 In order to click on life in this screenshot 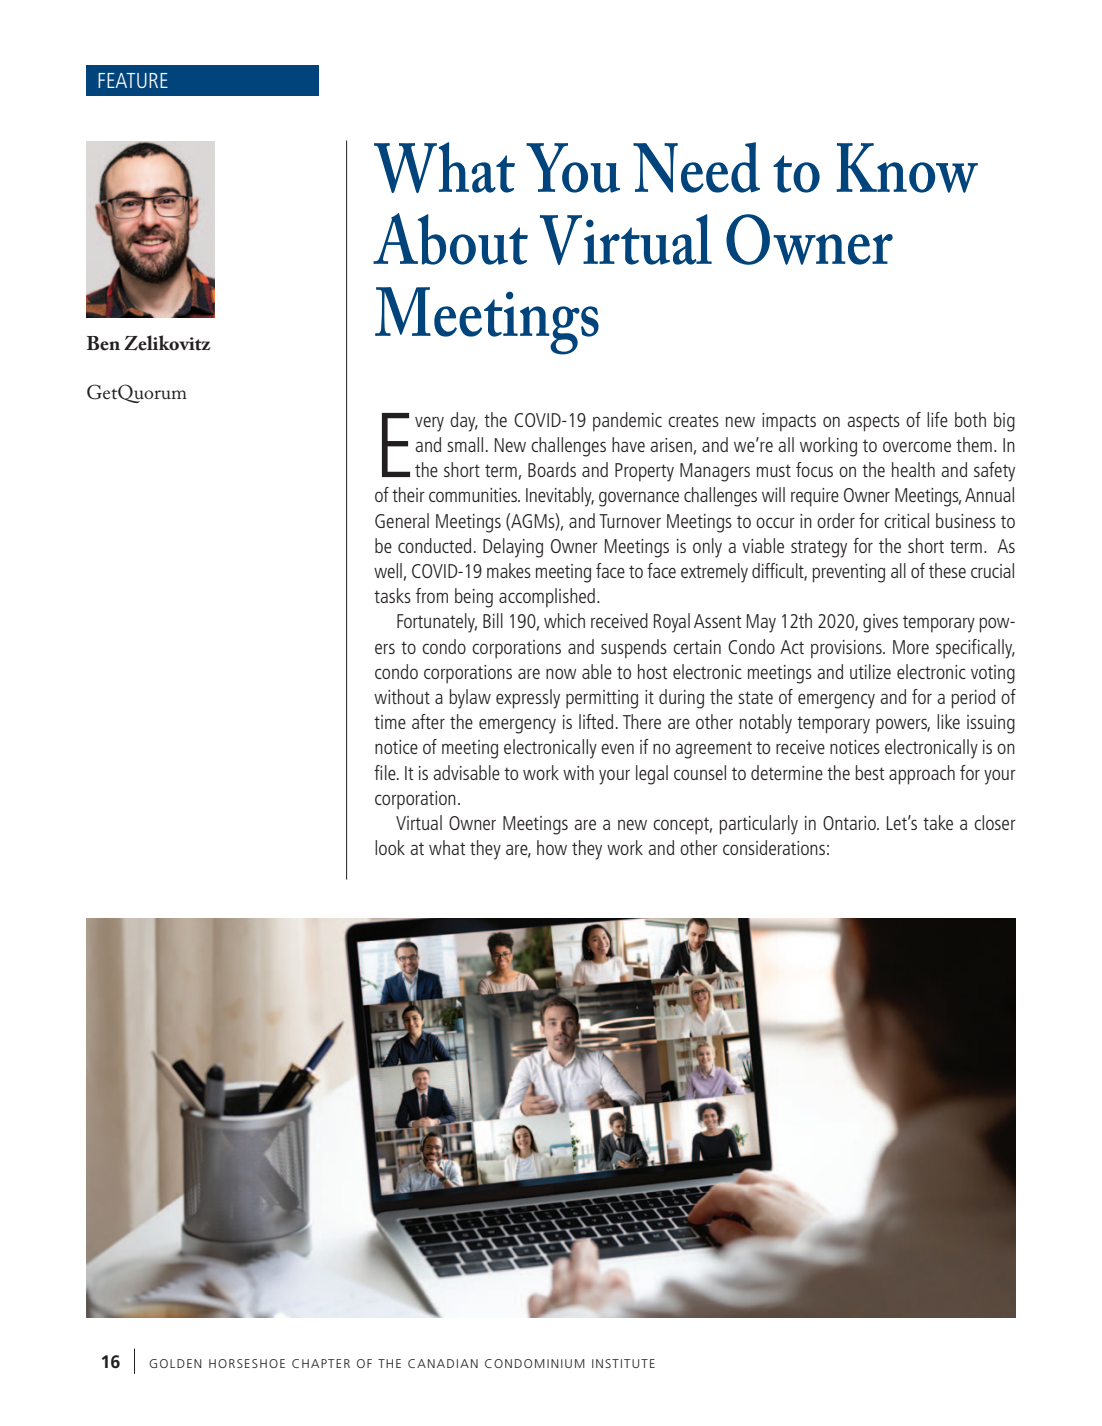, I will do `click(937, 419)`.
